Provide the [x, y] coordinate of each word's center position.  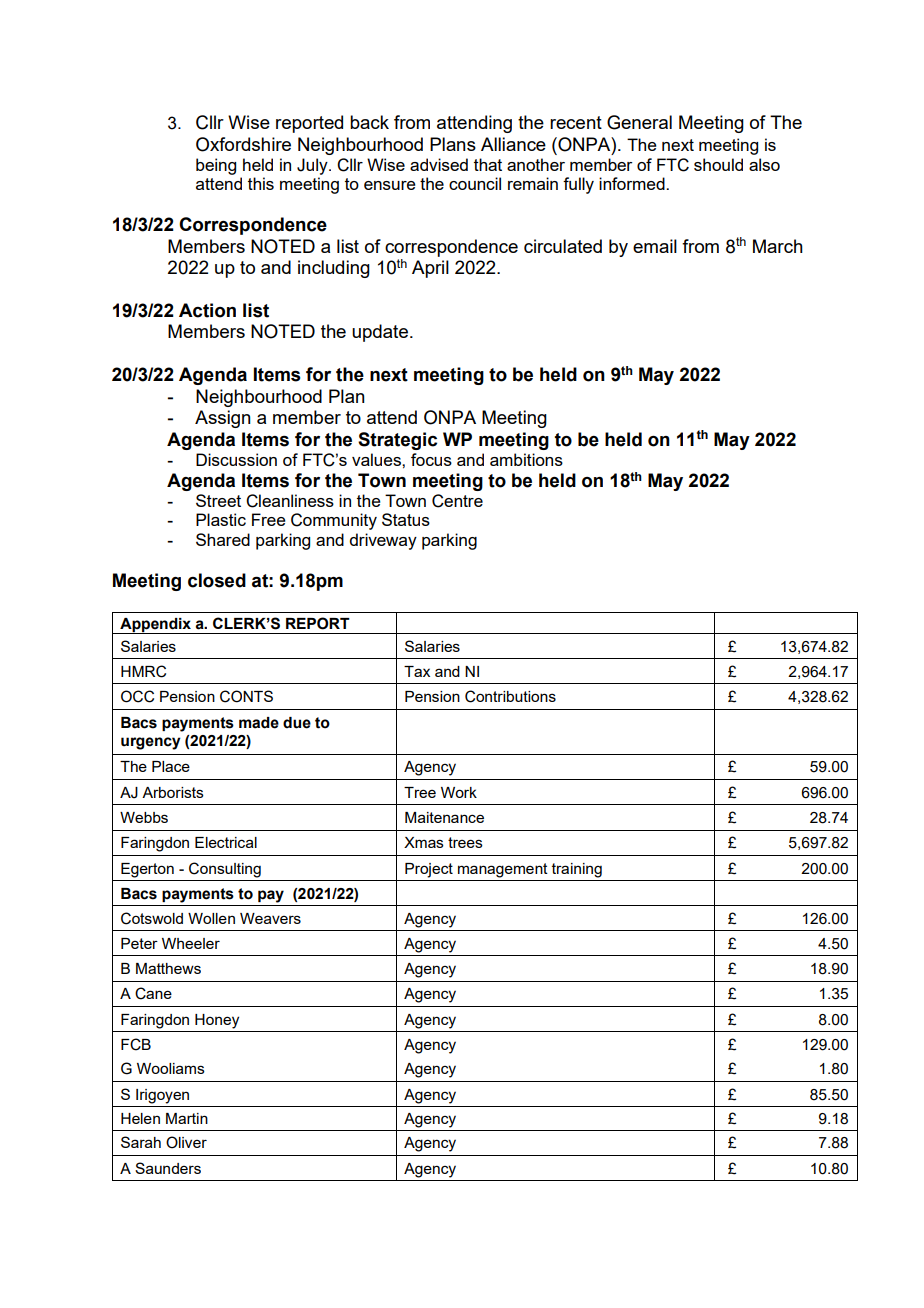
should [718, 164]
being [216, 166]
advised [439, 164]
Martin [187, 1118]
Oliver [186, 1142]
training [577, 870]
